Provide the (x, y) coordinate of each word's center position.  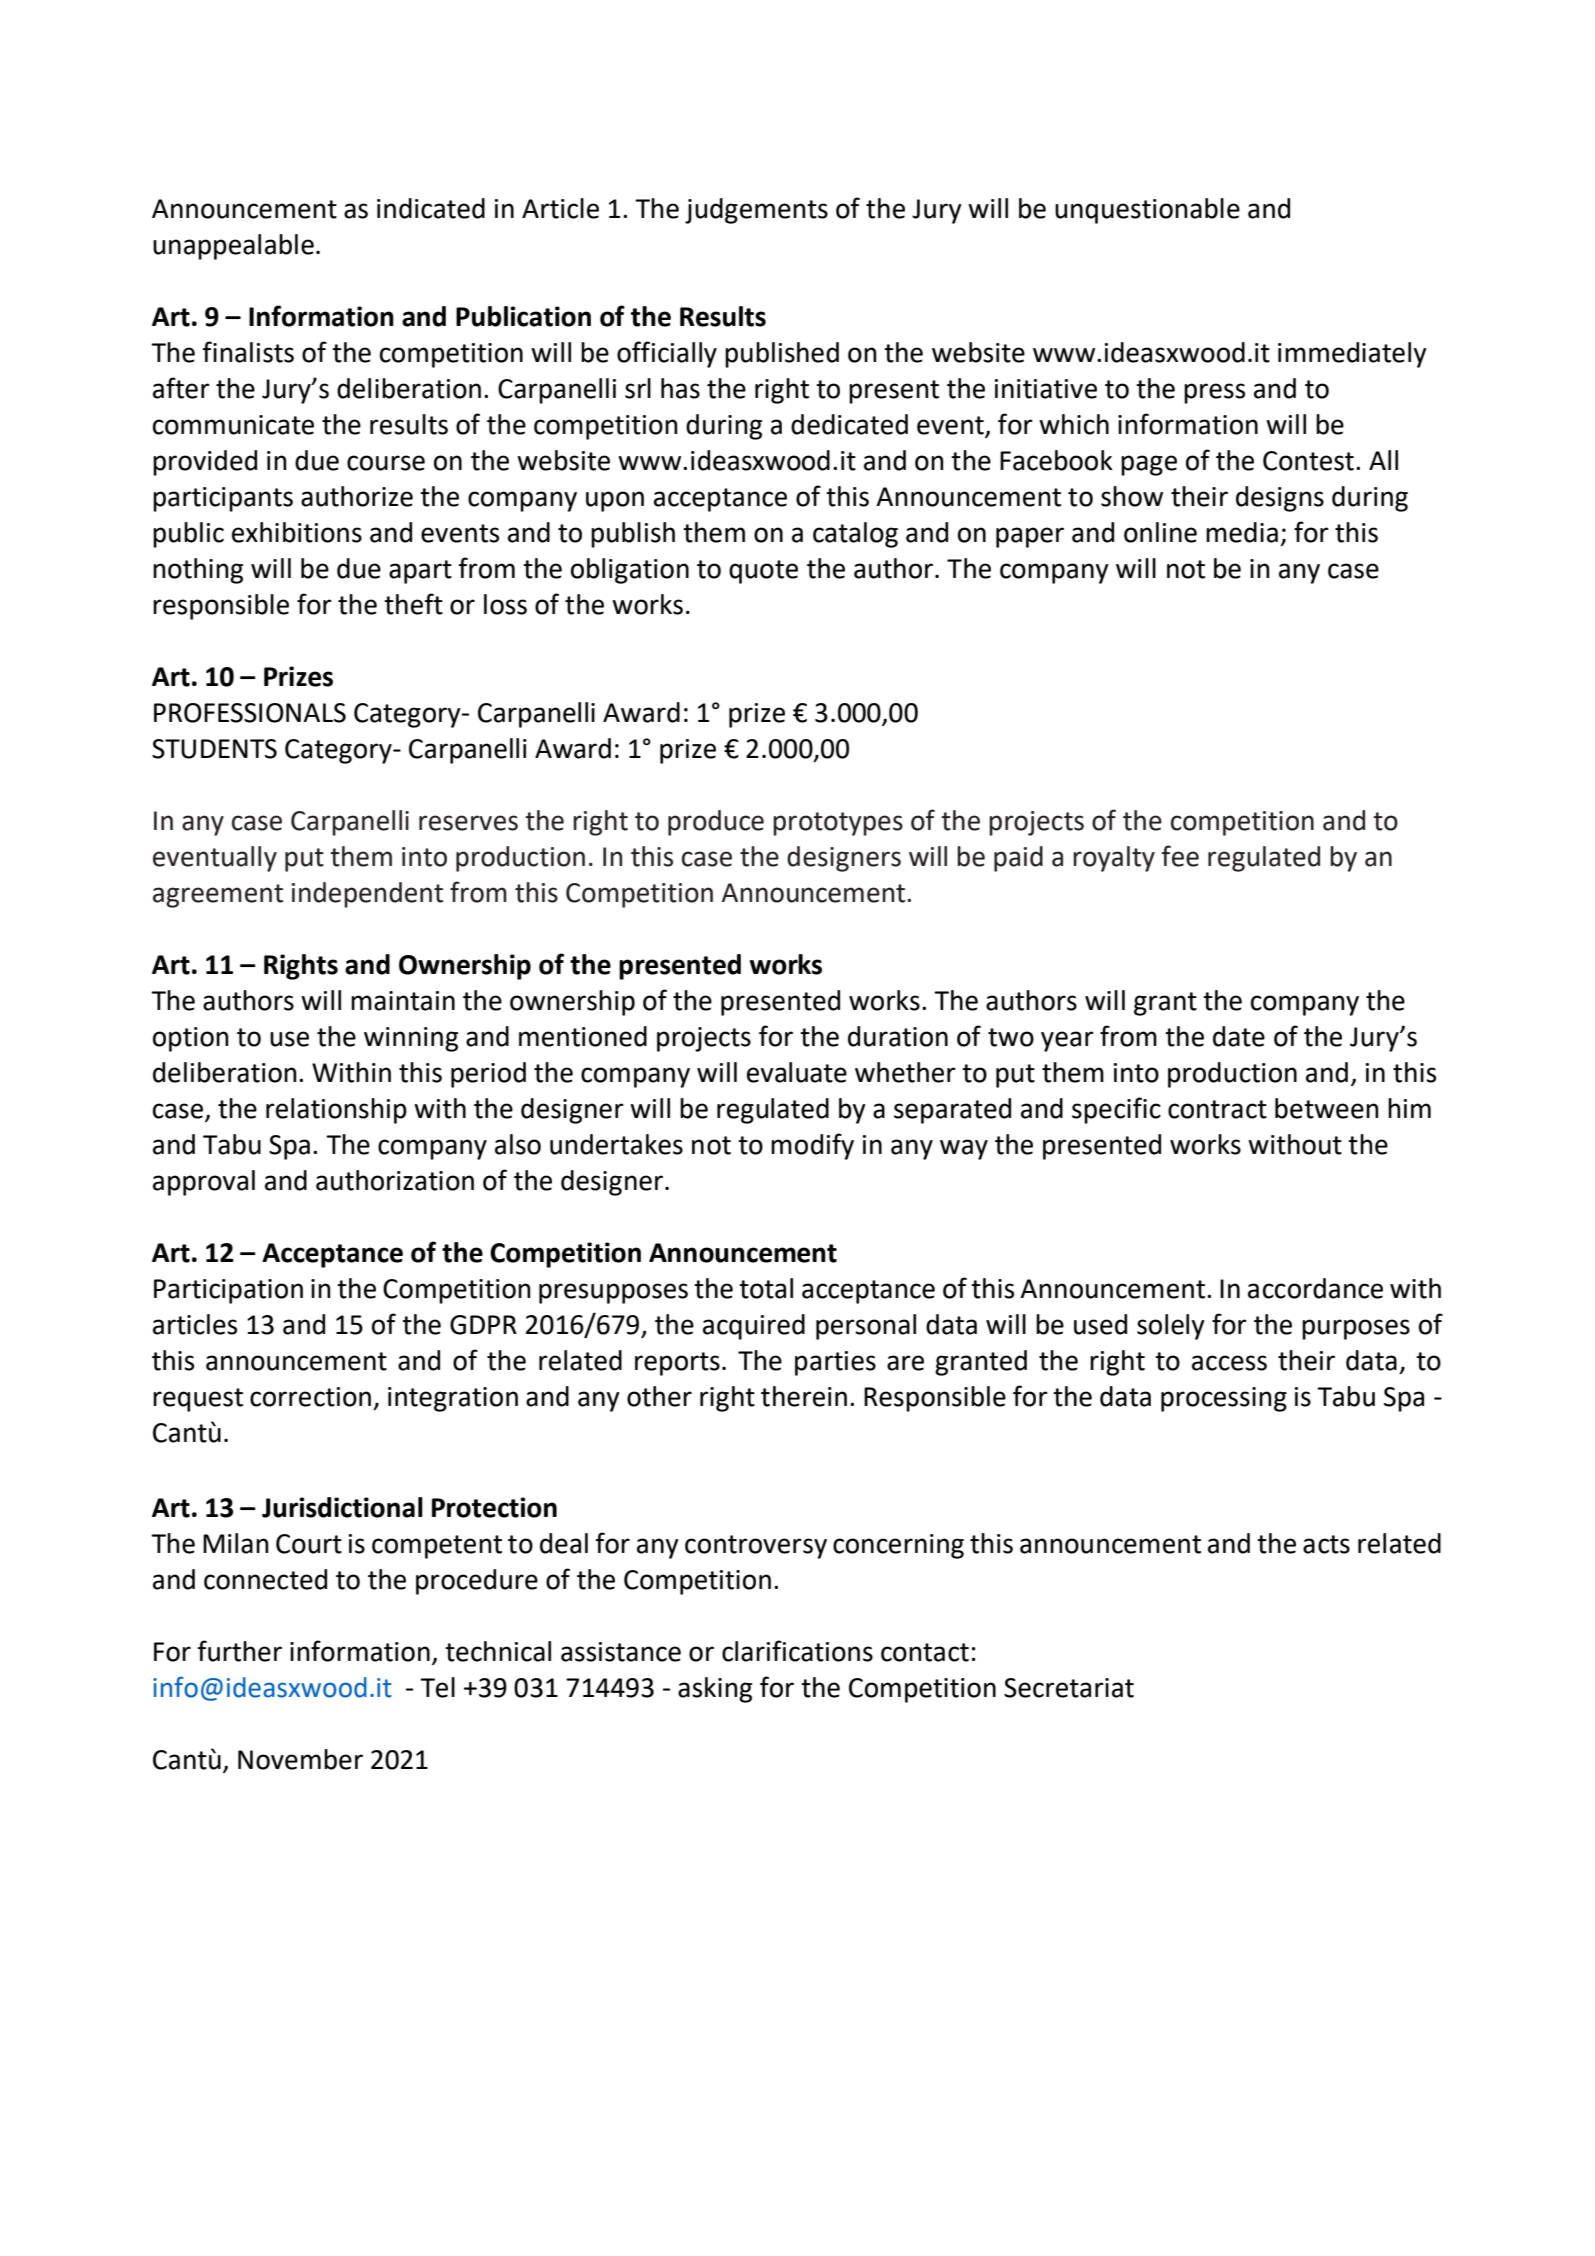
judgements (756, 211)
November (300, 1759)
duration (898, 1036)
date (1239, 1036)
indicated (431, 208)
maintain (403, 1001)
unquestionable (1147, 211)
